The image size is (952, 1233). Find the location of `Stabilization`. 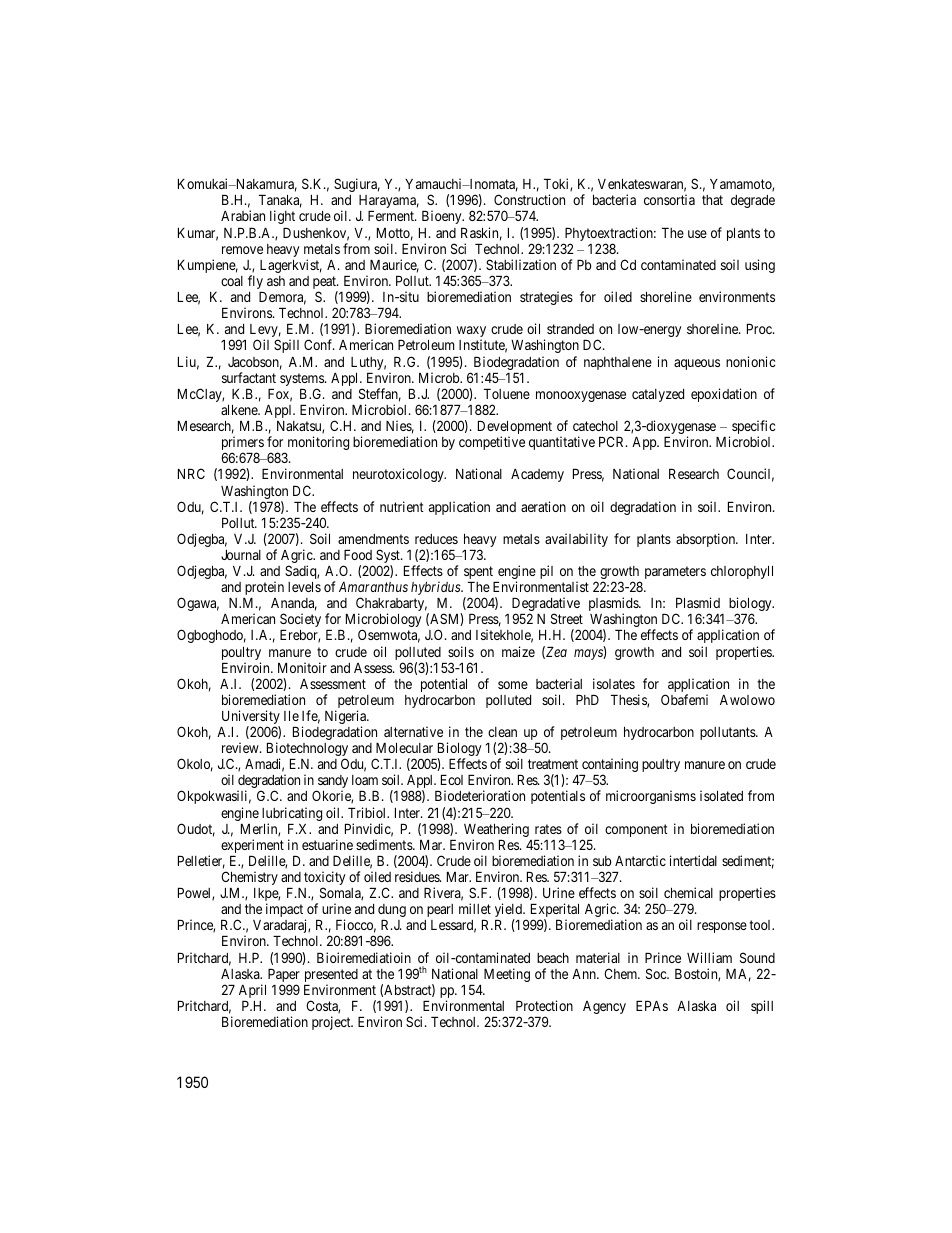

Stabilization is located at coordinates (521, 264).
